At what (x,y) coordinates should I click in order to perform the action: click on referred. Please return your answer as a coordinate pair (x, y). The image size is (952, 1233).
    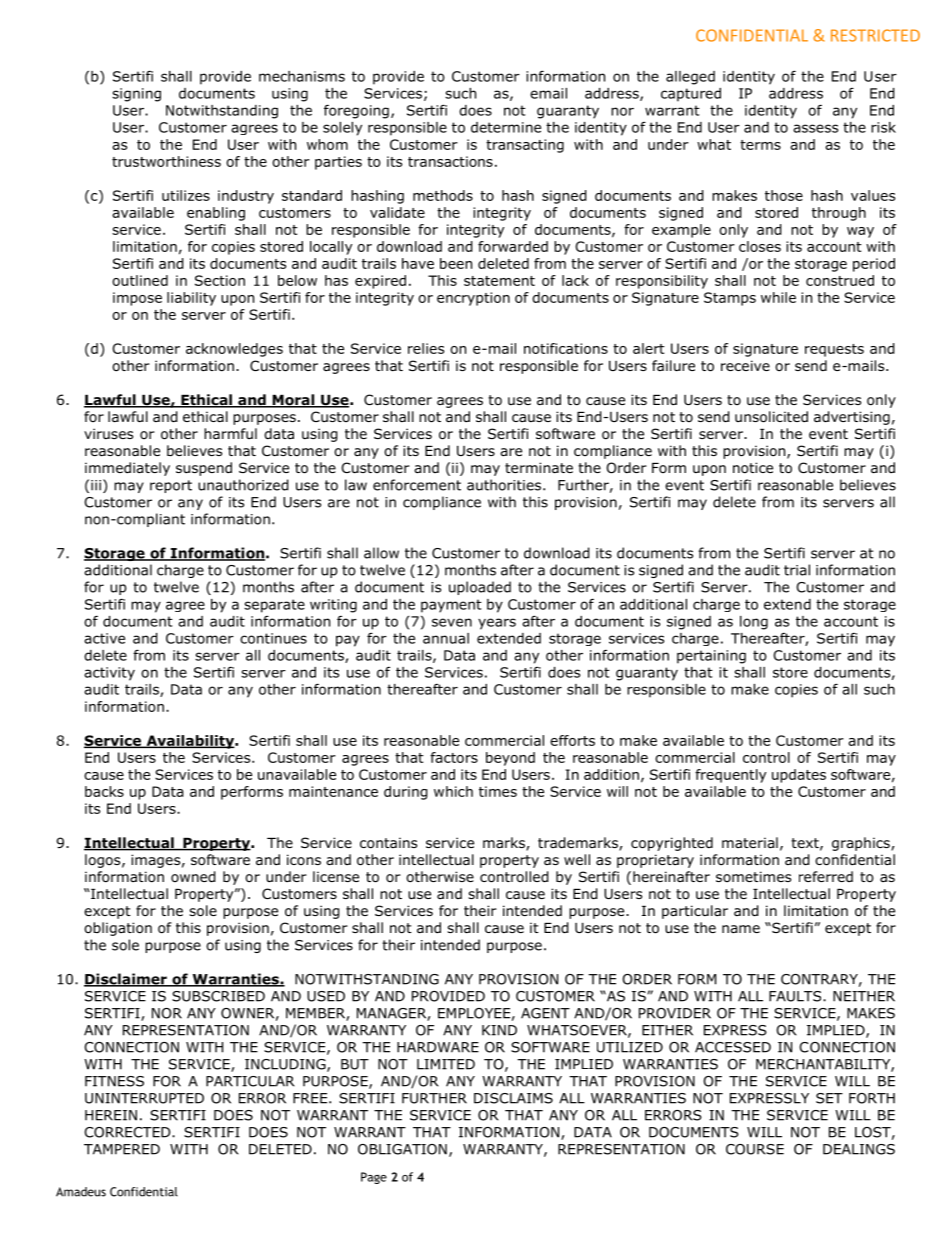
    Looking at the image, I should click on (826, 876).
